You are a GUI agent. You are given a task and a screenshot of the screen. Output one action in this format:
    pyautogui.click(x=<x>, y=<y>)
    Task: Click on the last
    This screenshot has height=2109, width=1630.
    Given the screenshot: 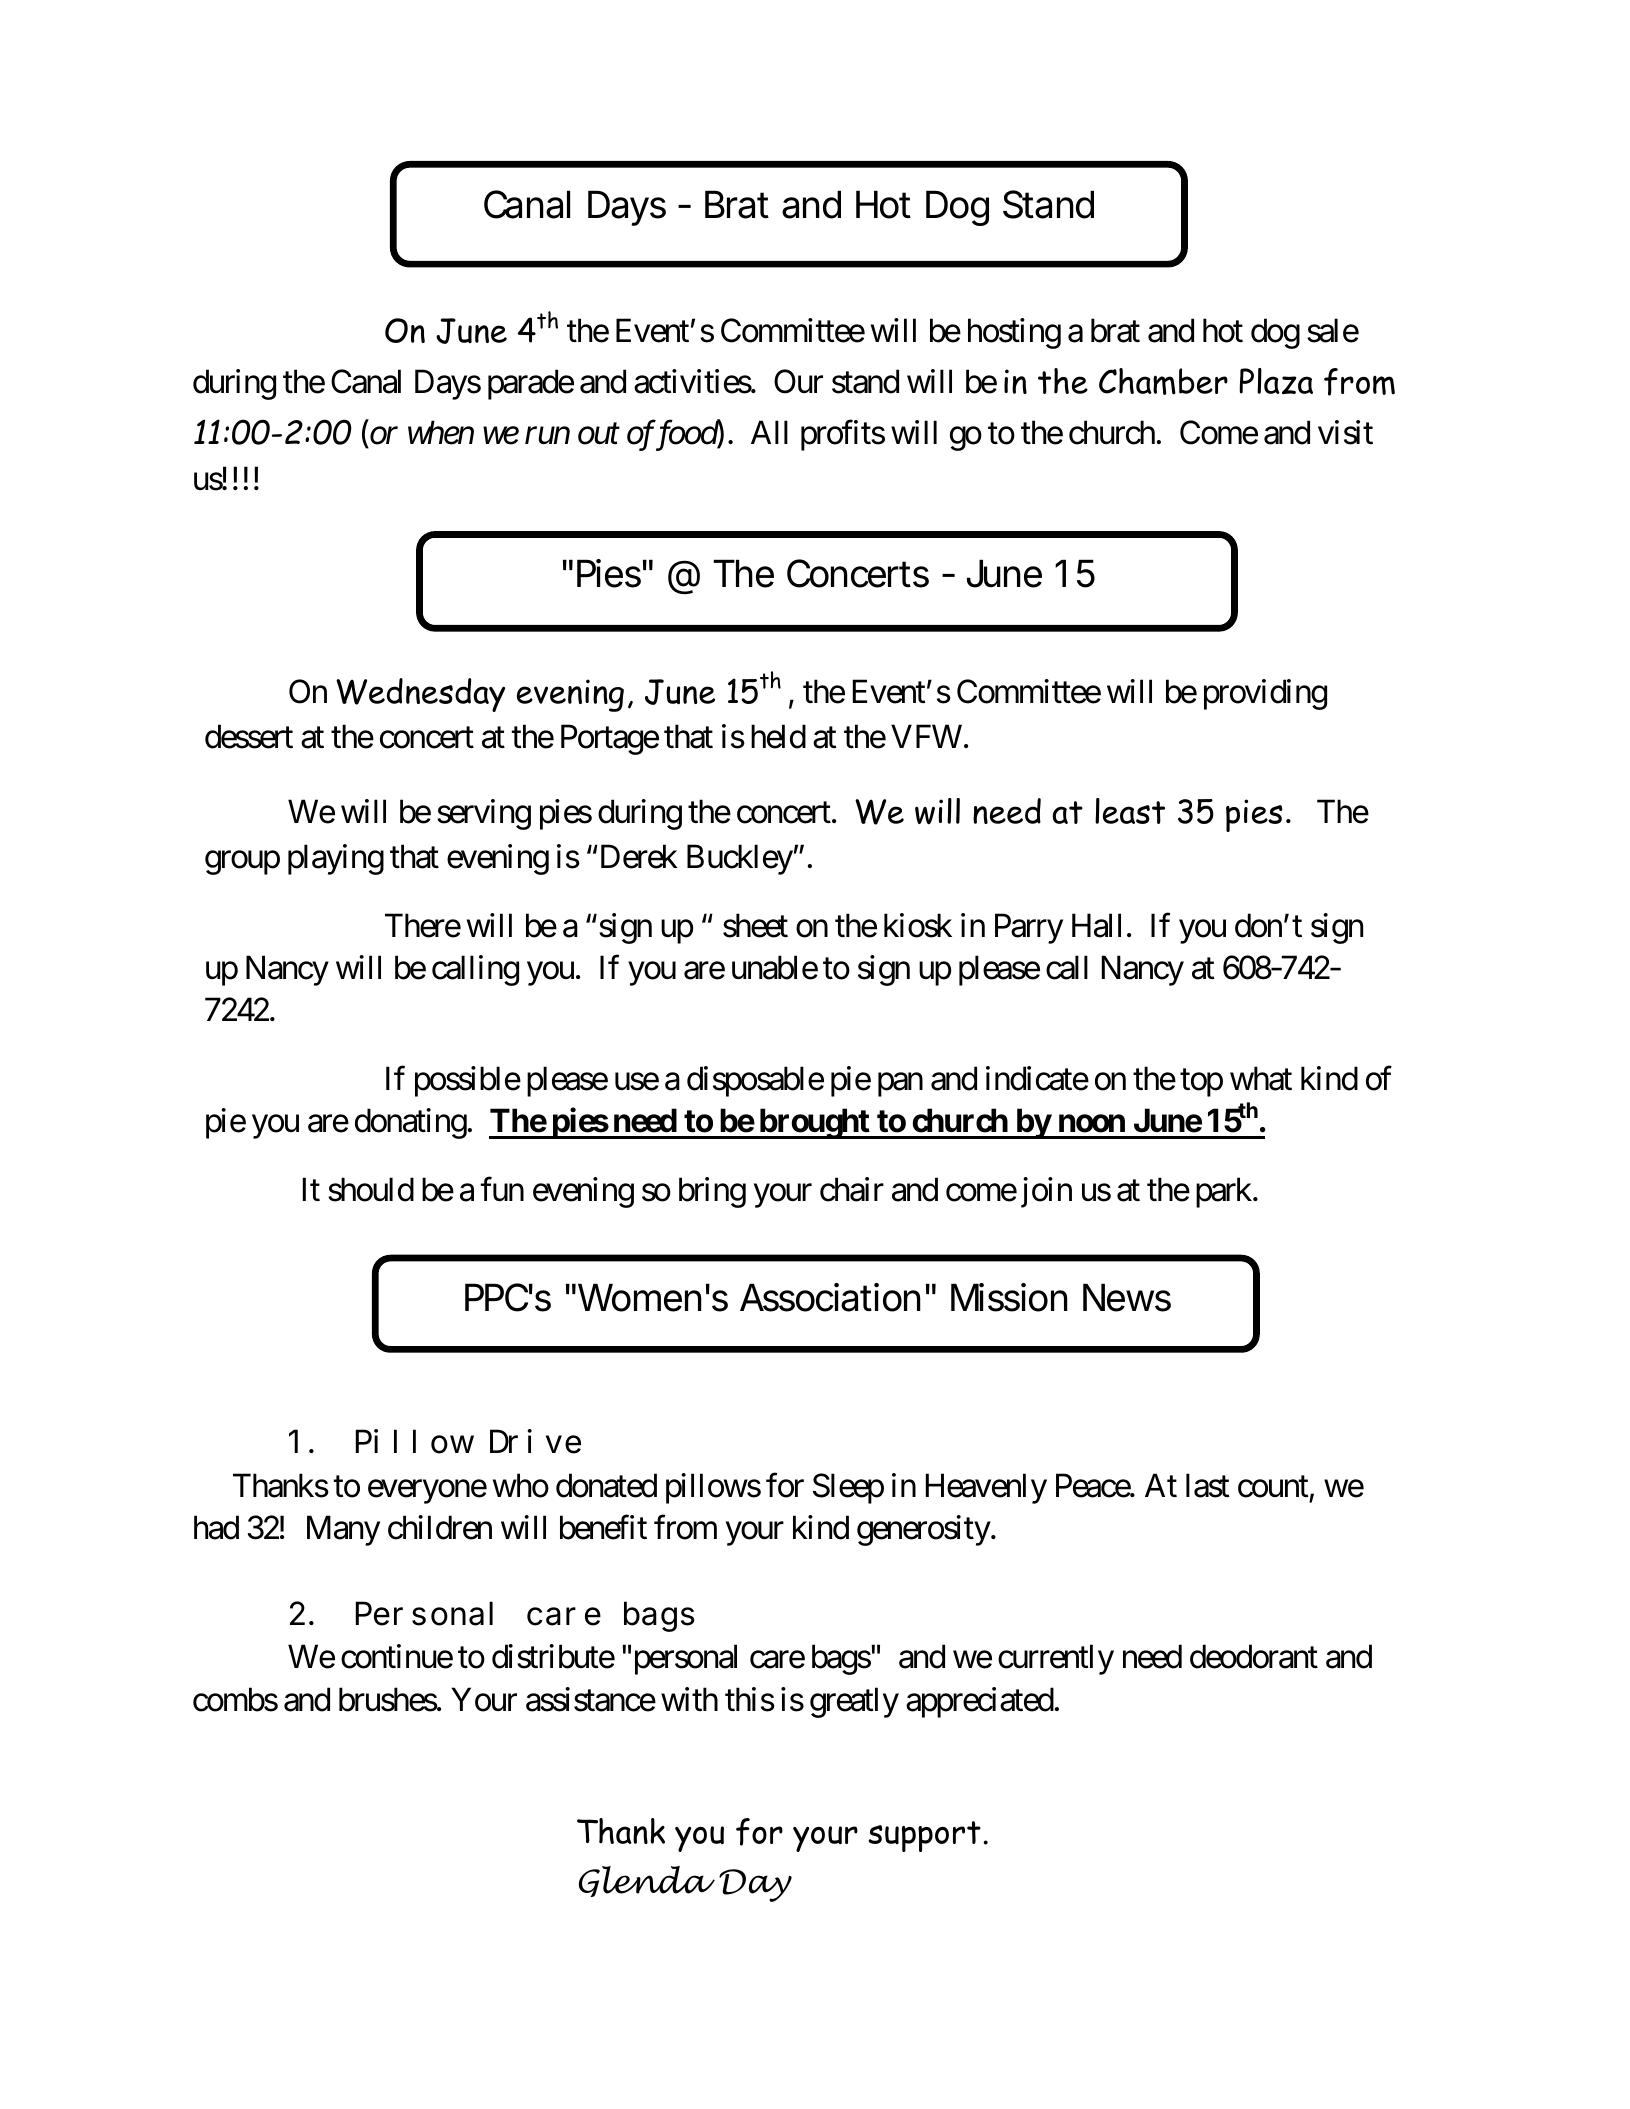 What is the action you would take?
    pyautogui.click(x=1207, y=1485)
